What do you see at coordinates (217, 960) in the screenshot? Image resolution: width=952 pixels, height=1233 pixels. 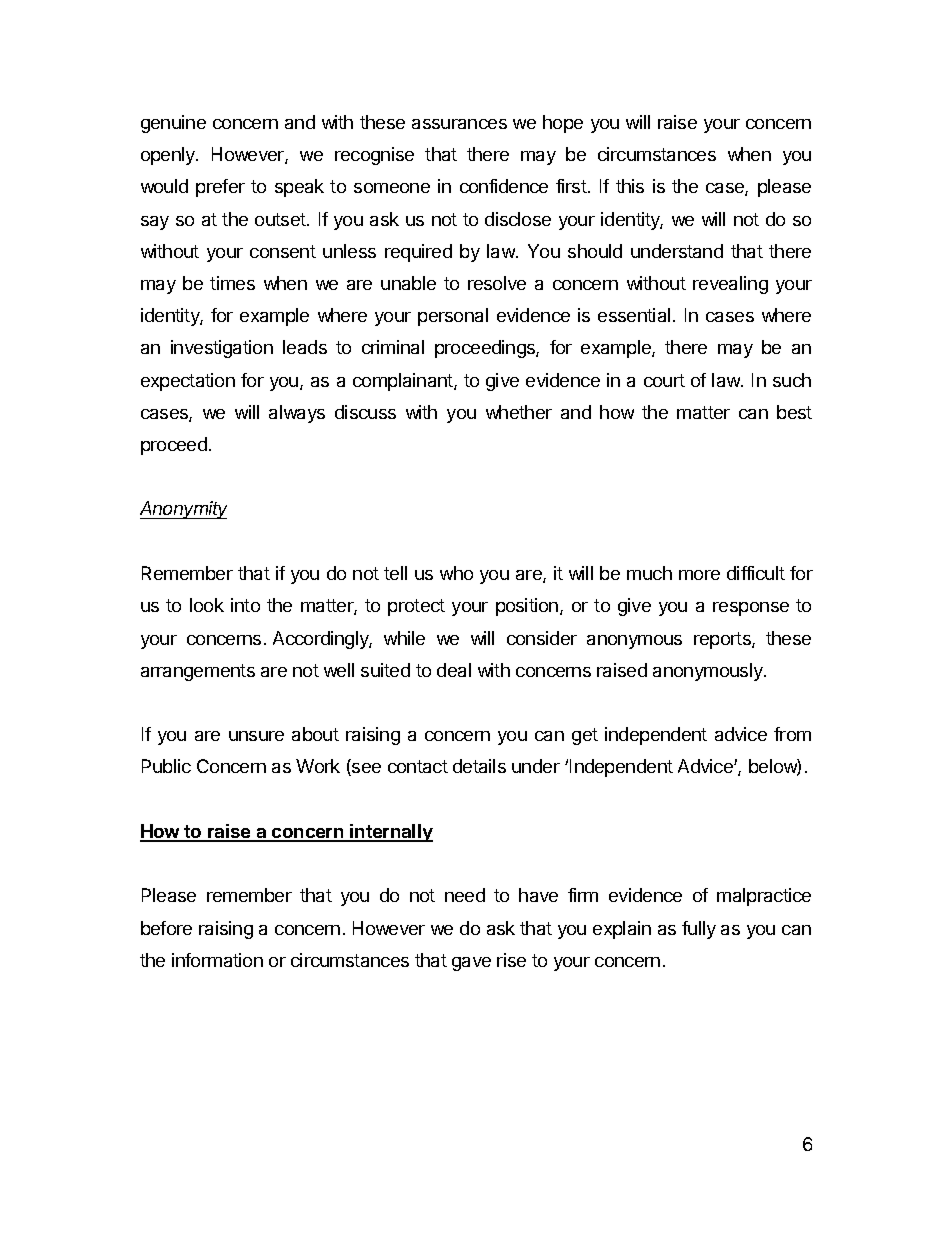 I see `information` at bounding box center [217, 960].
